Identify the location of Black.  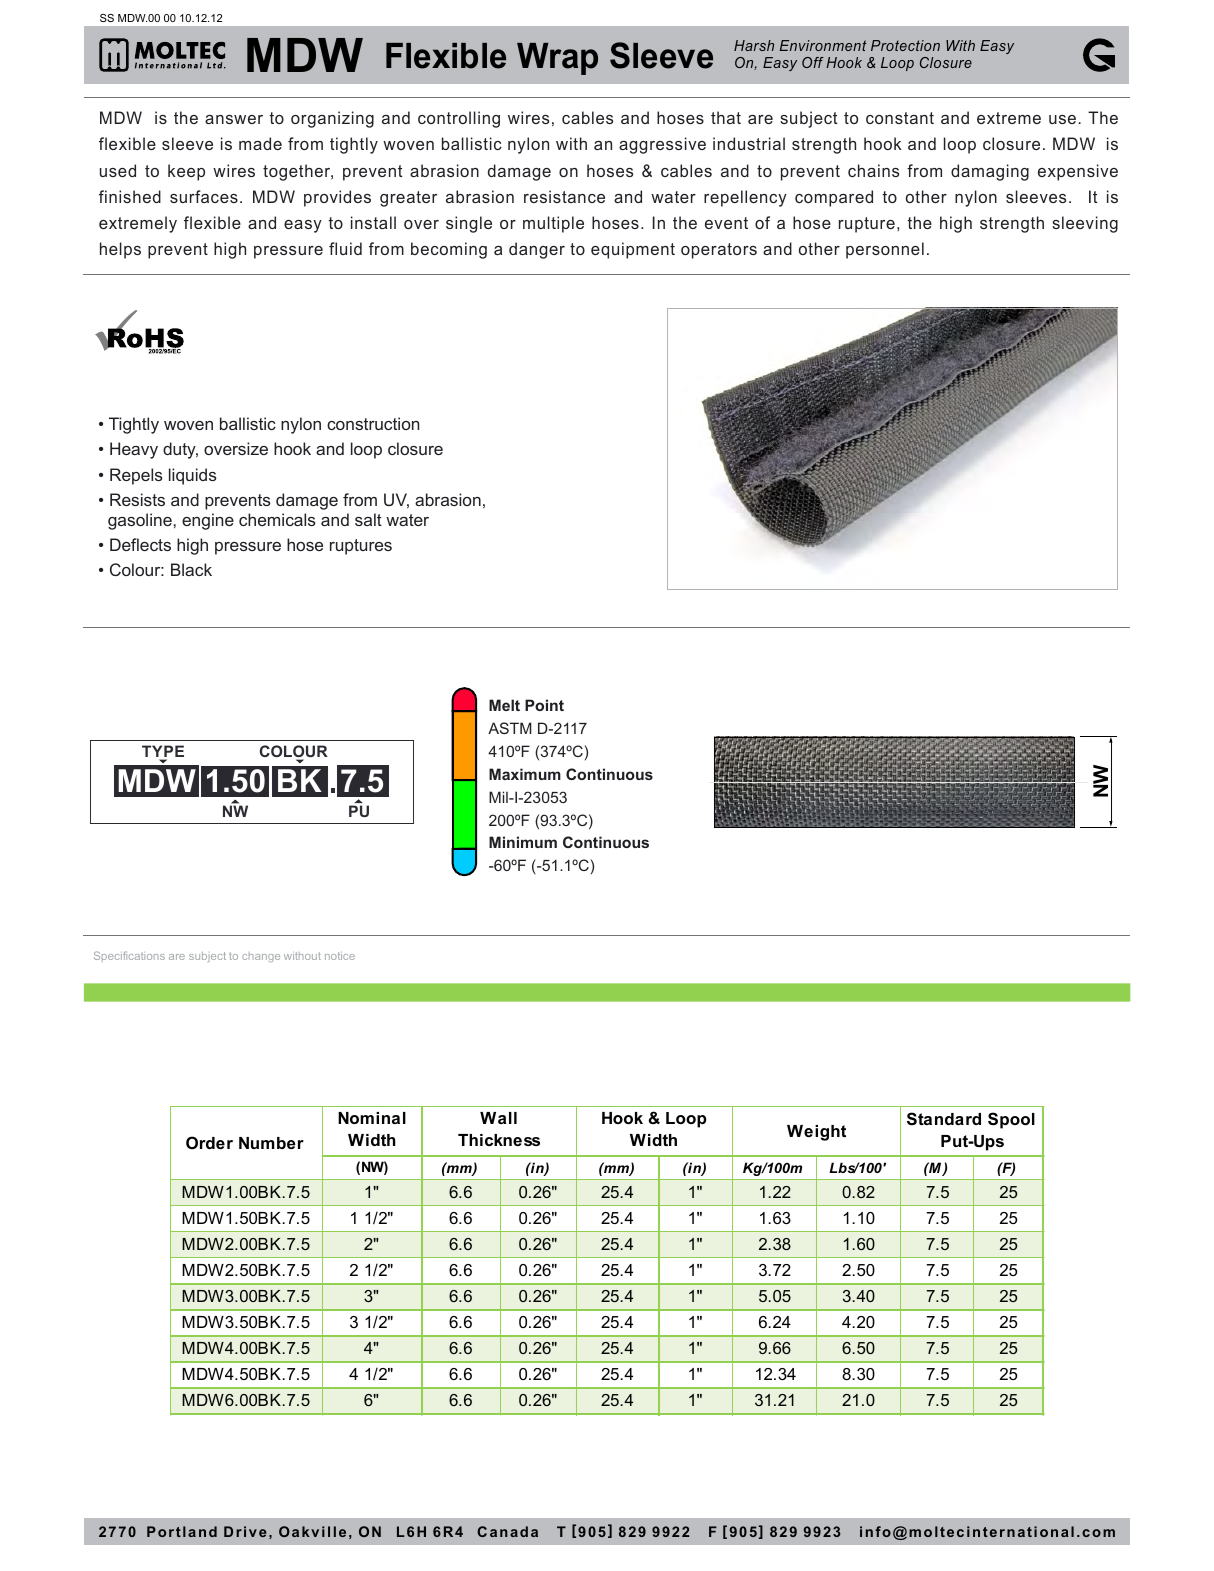
(191, 569).
